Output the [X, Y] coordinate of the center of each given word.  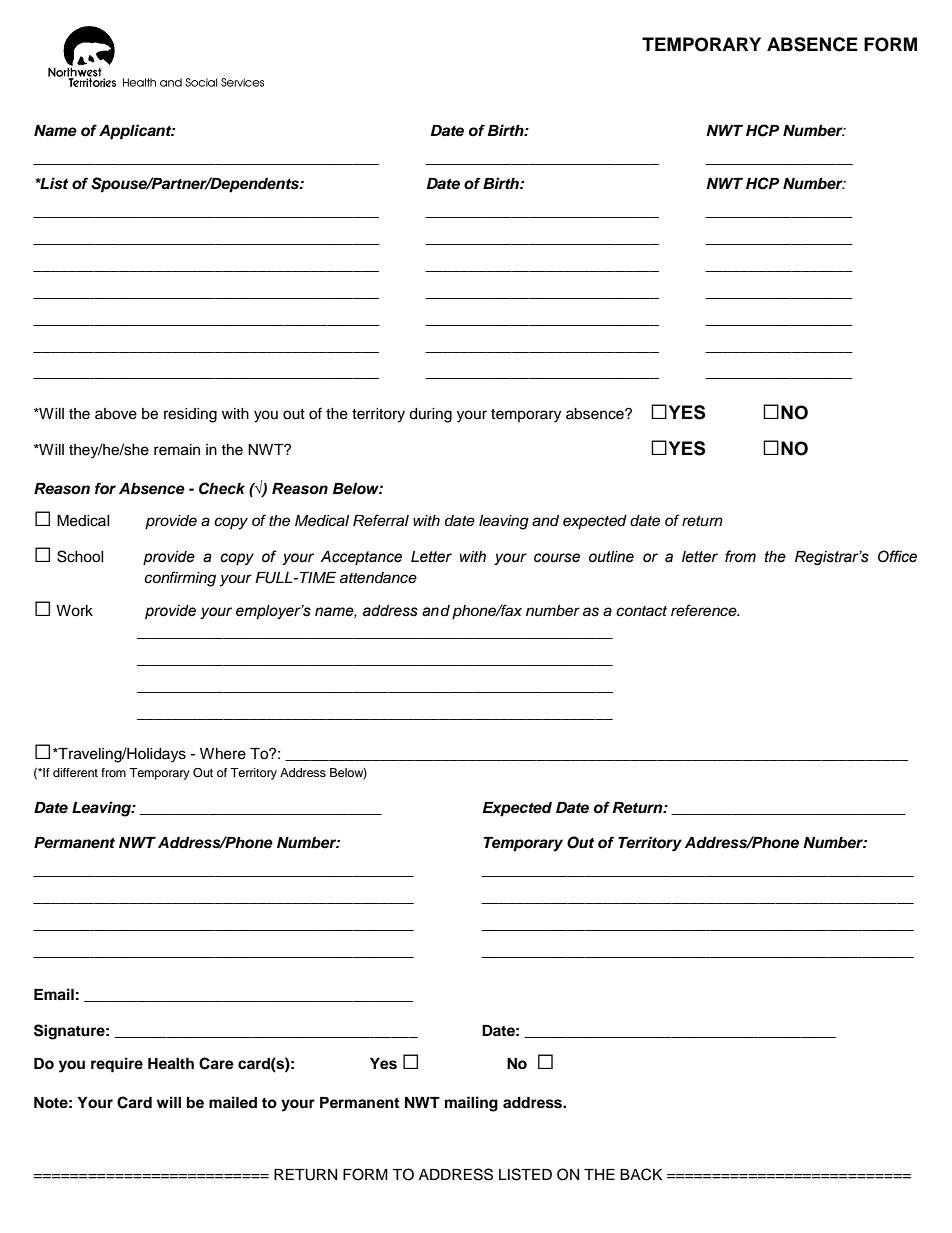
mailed [233, 1102]
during [430, 415]
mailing [471, 1104]
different [75, 772]
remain [177, 450]
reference [705, 610]
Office [897, 556]
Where [223, 754]
